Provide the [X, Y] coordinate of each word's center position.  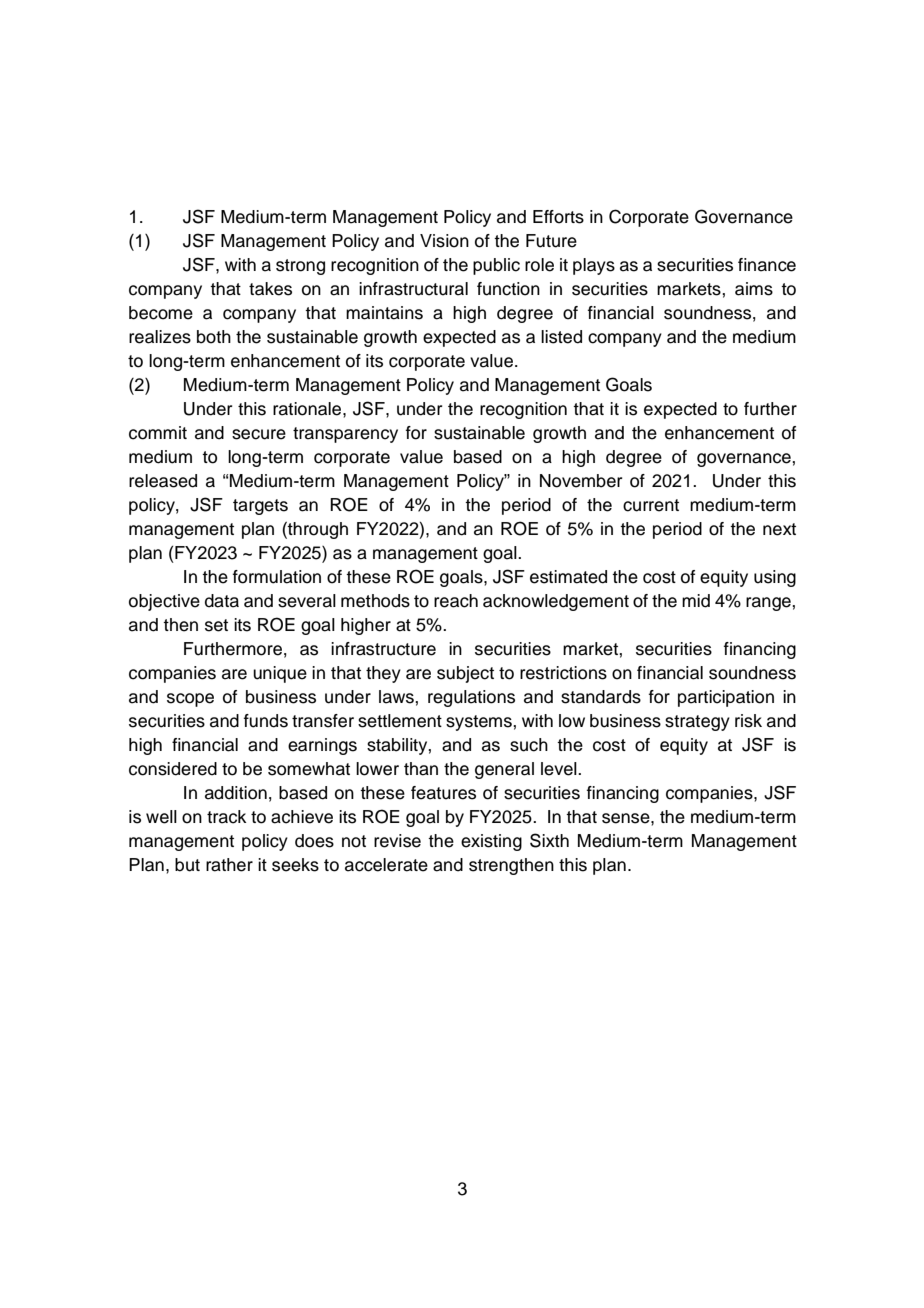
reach [456, 601]
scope [190, 700]
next [779, 529]
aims [754, 289]
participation [726, 698]
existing [491, 842]
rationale [308, 409]
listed [561, 337]
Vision [444, 241]
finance [767, 265]
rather [229, 865]
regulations [471, 698]
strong [300, 267]
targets [260, 507]
